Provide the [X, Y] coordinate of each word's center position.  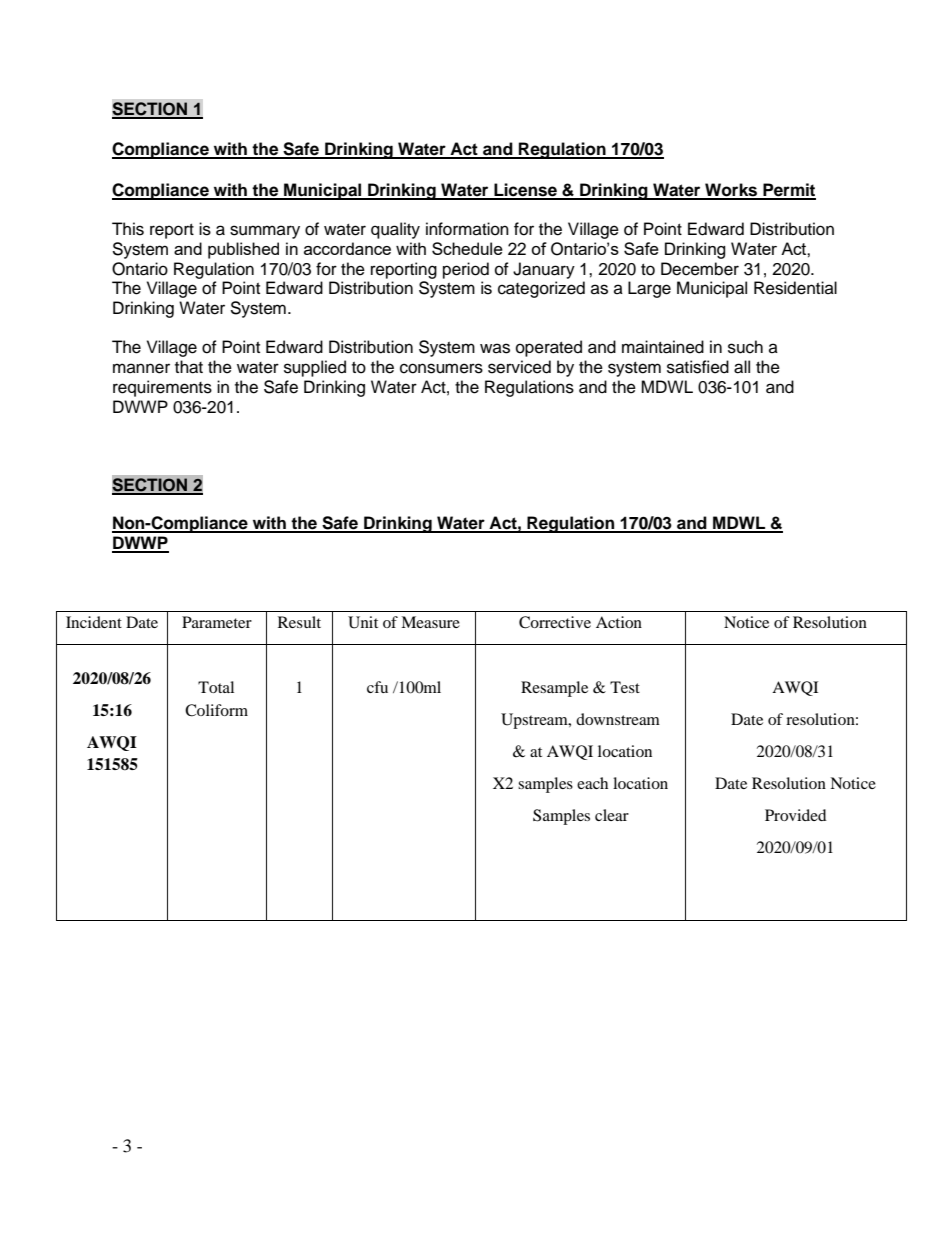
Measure [430, 622]
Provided [796, 815]
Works [731, 191]
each [592, 783]
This [128, 229]
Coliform [216, 710]
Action [619, 622]
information [467, 229]
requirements [162, 388]
